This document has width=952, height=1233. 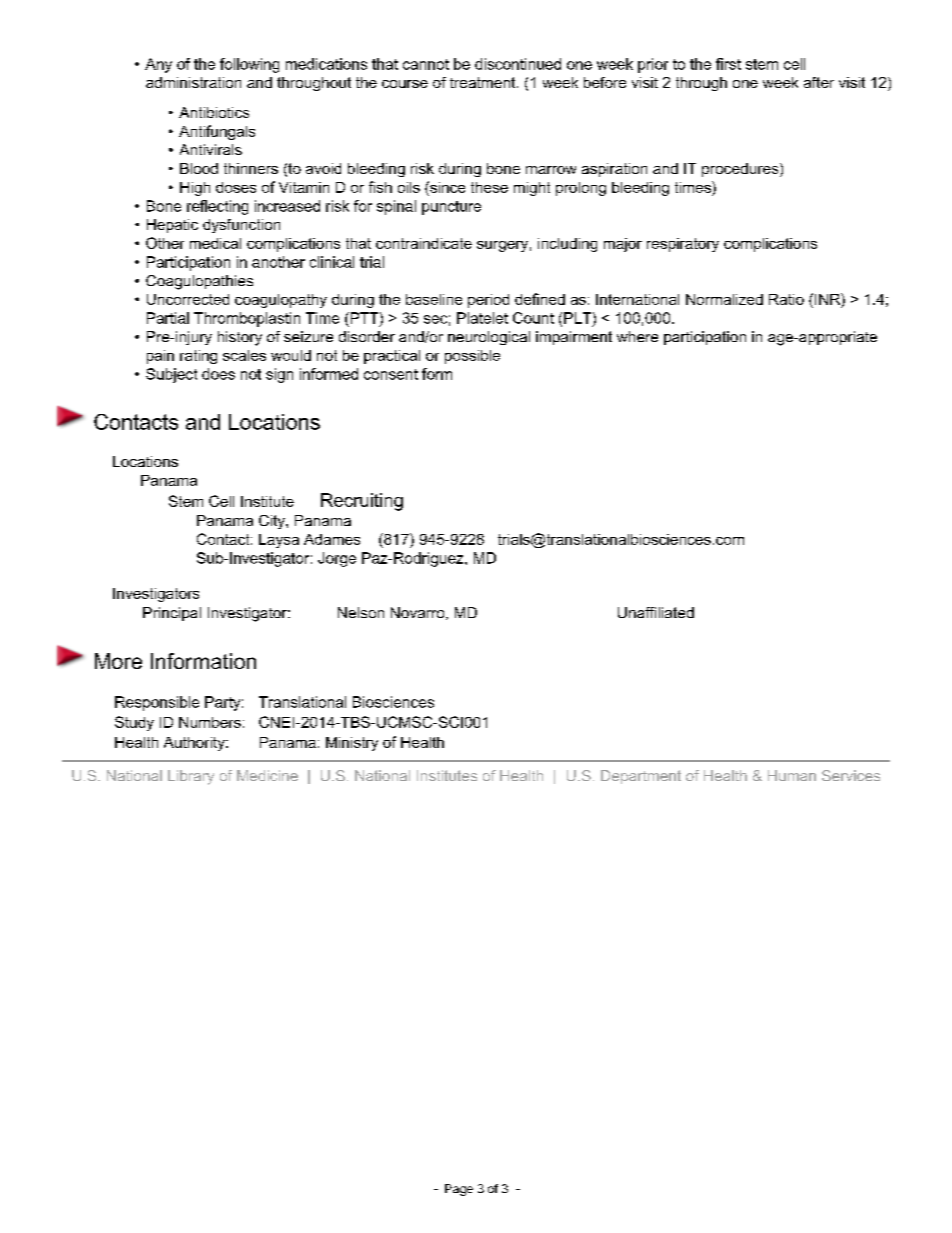 I want to click on Page, so click(x=459, y=1190).
